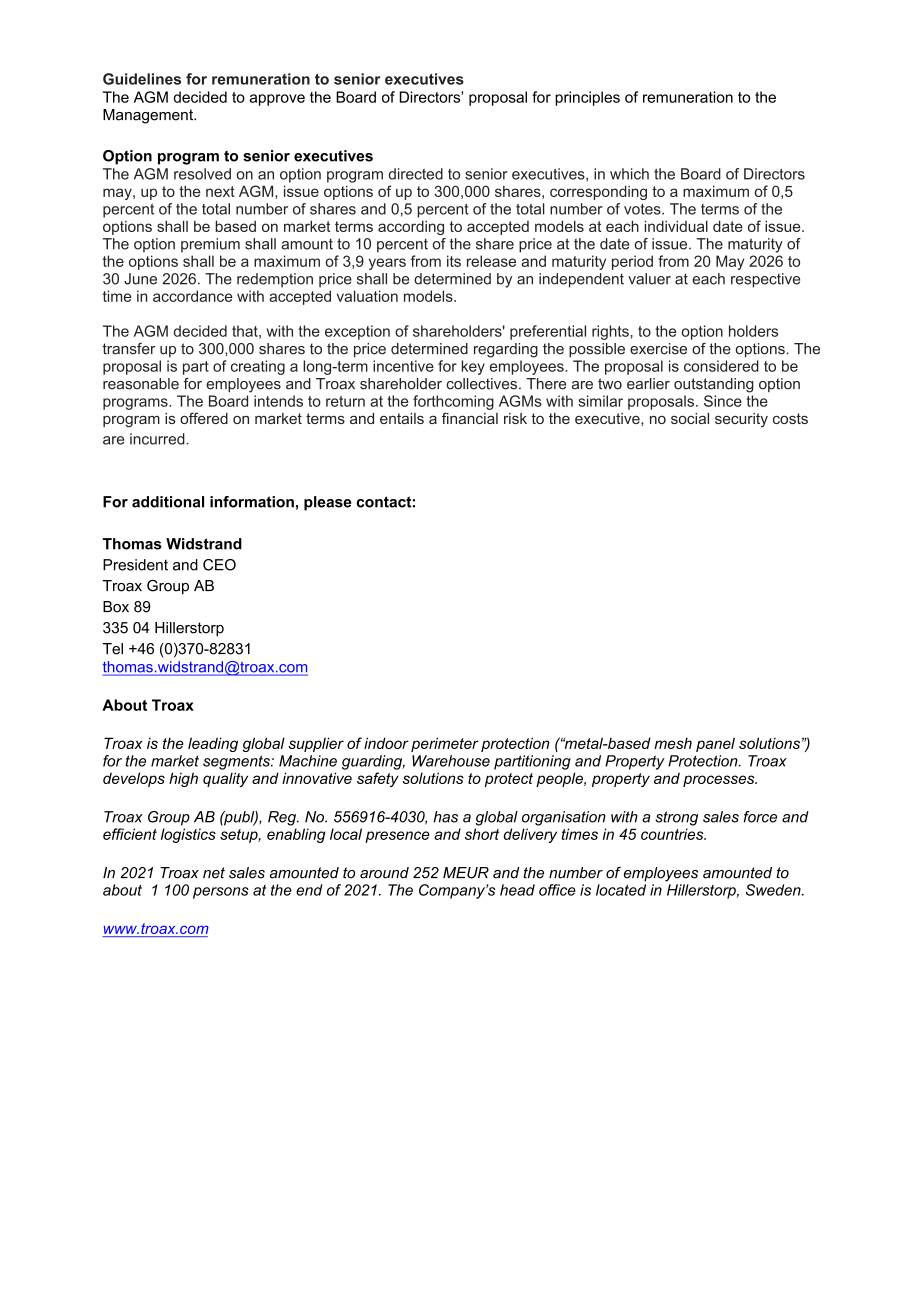 The height and width of the screenshot is (1308, 924). I want to click on net, so click(214, 873).
